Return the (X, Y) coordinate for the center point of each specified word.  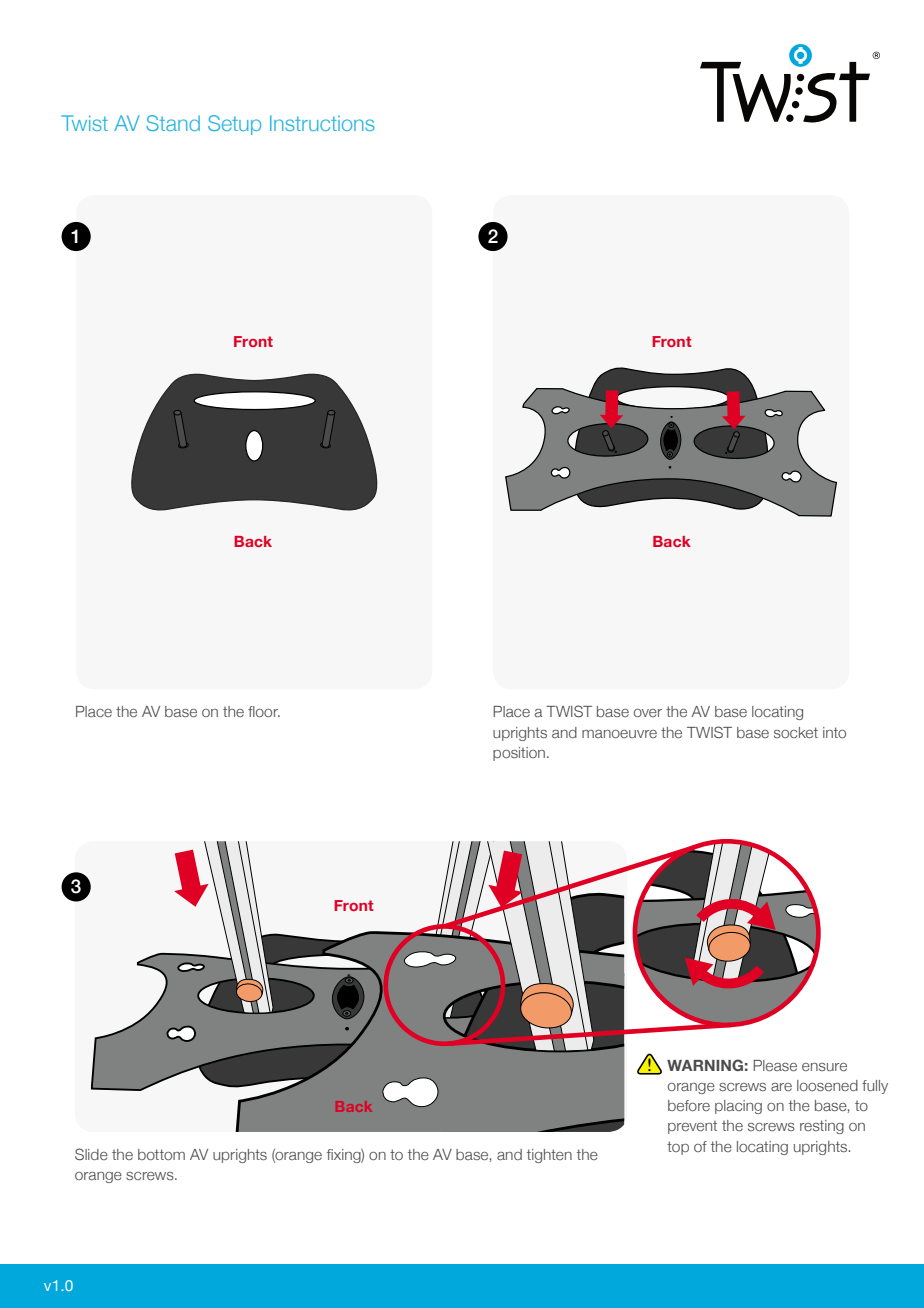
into (834, 732)
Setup (234, 125)
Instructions (322, 123)
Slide (91, 1154)
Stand (173, 123)
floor (264, 711)
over (648, 713)
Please (775, 1065)
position (520, 754)
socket (796, 732)
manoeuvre (619, 734)
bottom (161, 1154)
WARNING (705, 1065)
